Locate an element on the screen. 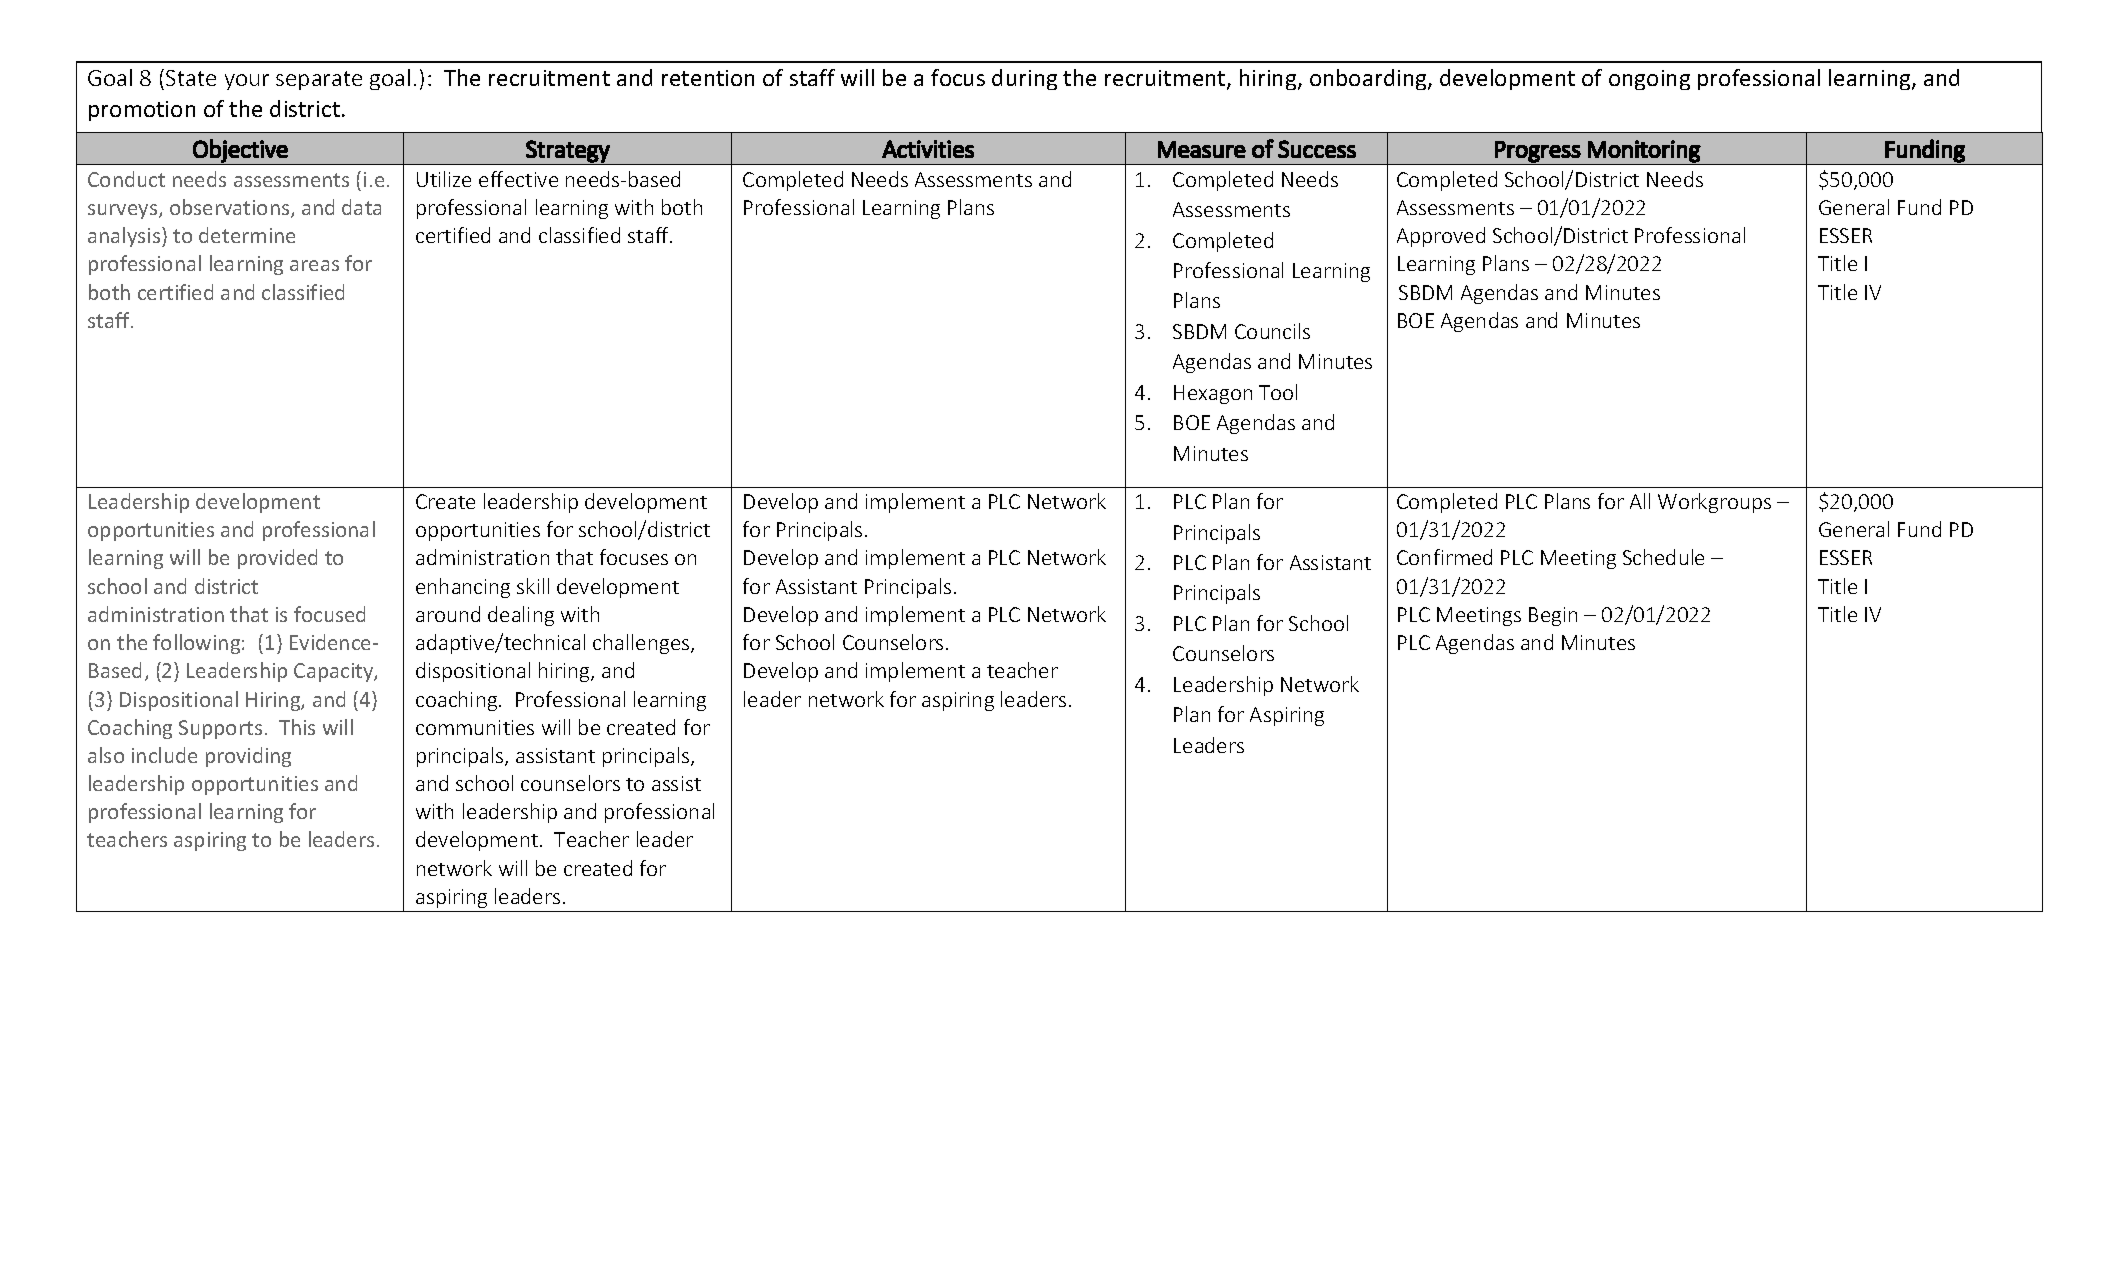 The image size is (2119, 1286). enhancing is located at coordinates (463, 588).
